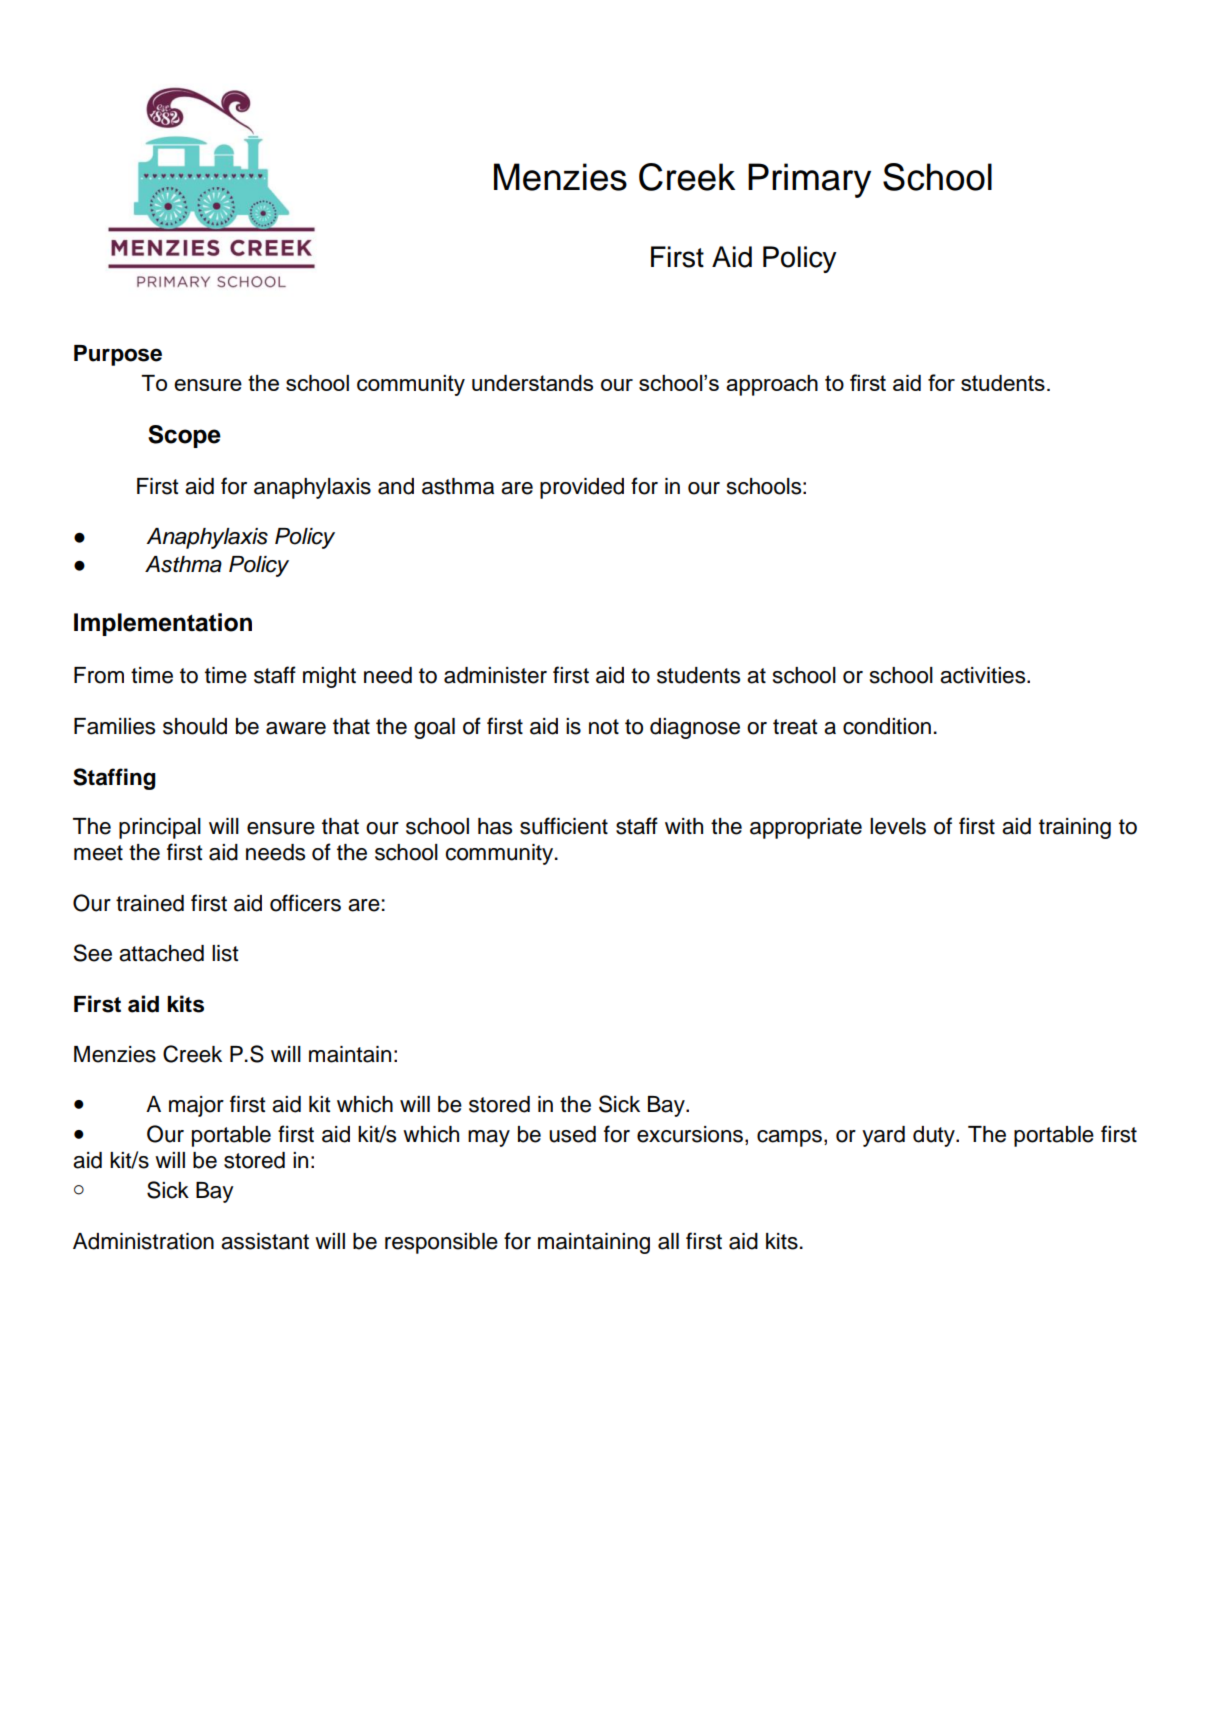  I want to click on list, so click(225, 953).
